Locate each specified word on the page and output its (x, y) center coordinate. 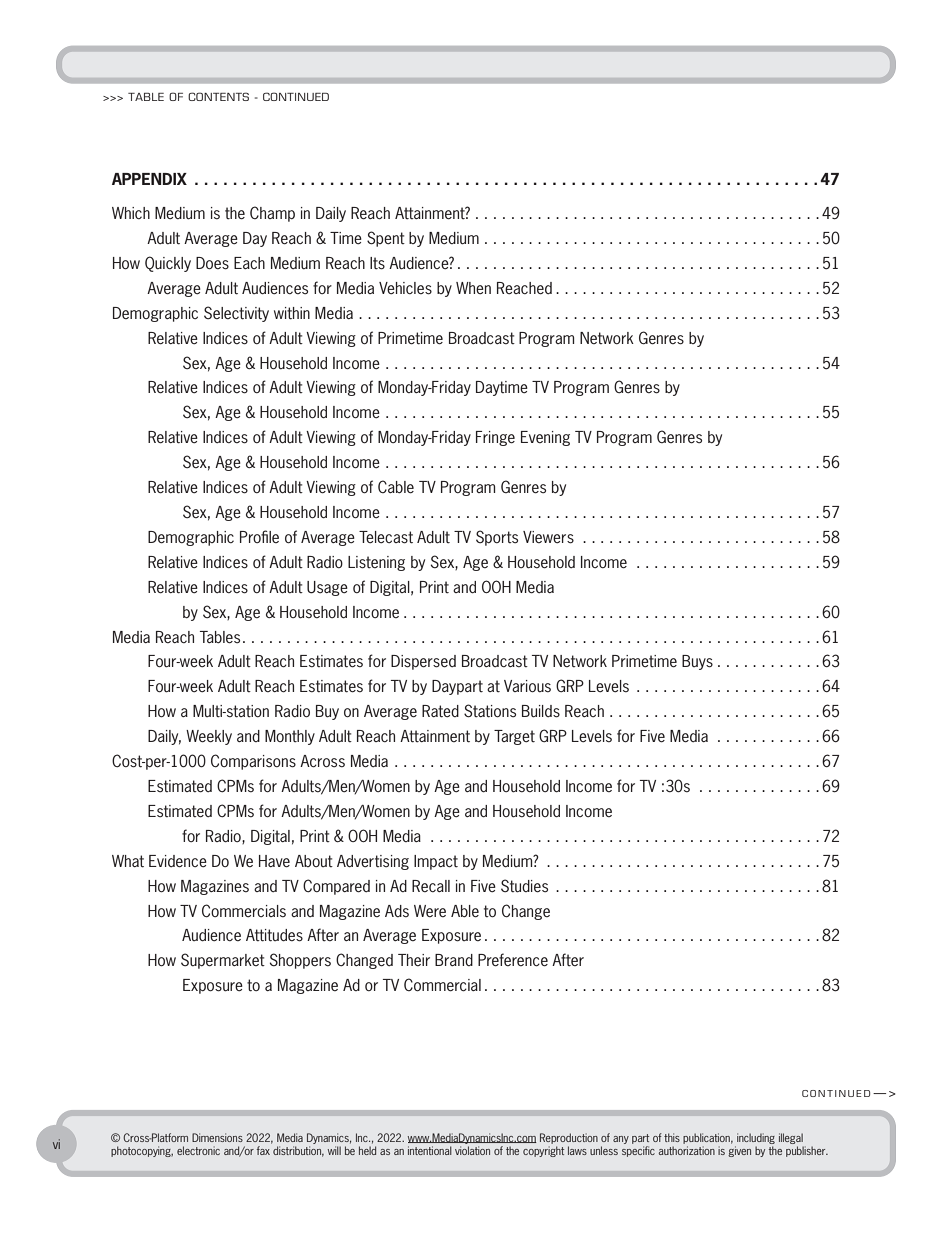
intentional (430, 1150)
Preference (513, 960)
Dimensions (217, 1137)
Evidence (178, 861)
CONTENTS (218, 96)
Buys (697, 662)
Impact (436, 862)
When (473, 288)
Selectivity (236, 314)
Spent (386, 239)
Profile (259, 536)
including (756, 1138)
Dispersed (423, 662)
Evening (545, 438)
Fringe (495, 438)
